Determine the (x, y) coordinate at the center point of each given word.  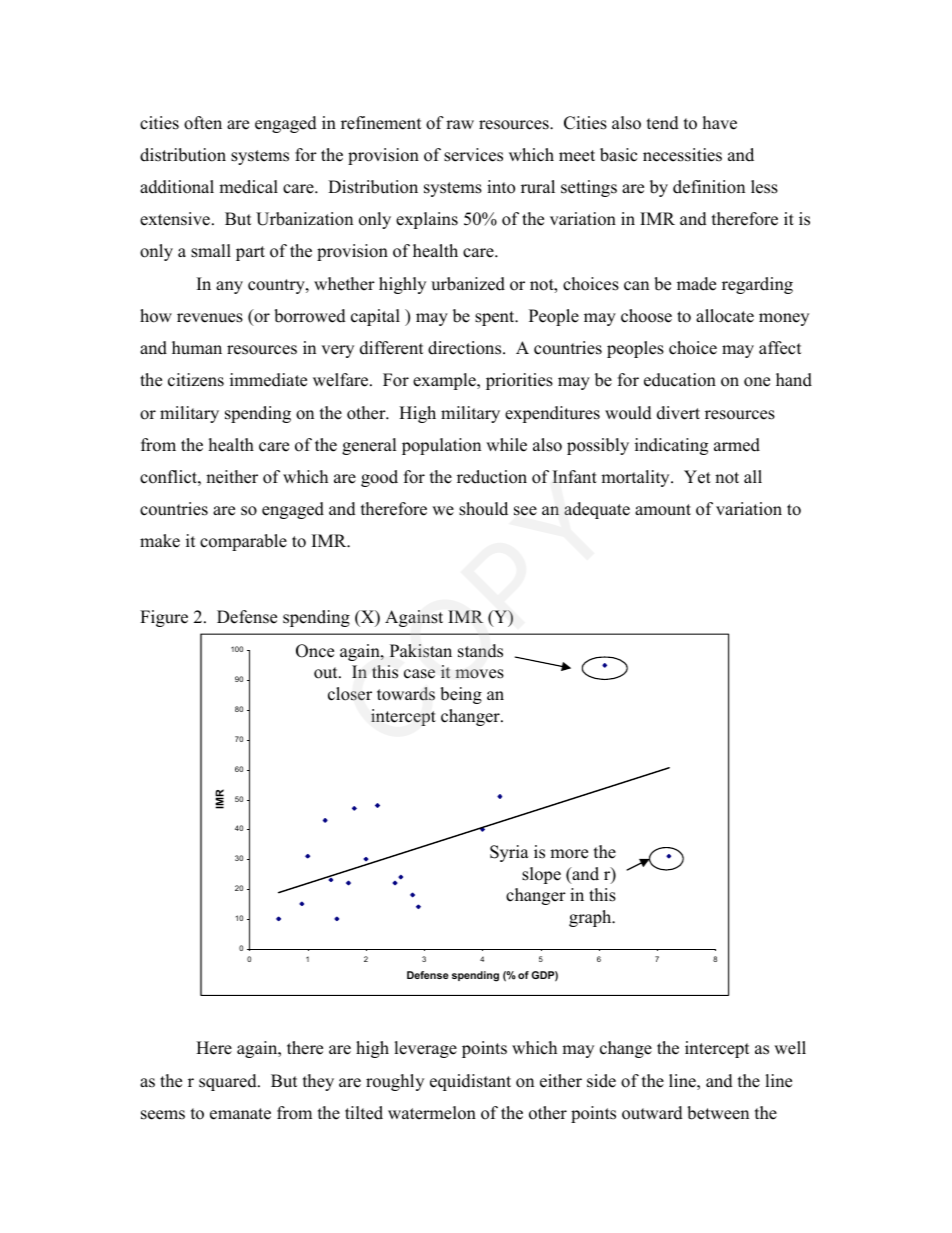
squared (229, 1082)
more (569, 854)
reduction (492, 477)
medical (248, 187)
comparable (243, 542)
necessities (682, 155)
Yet (697, 477)
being (461, 695)
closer (350, 694)
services (473, 155)
